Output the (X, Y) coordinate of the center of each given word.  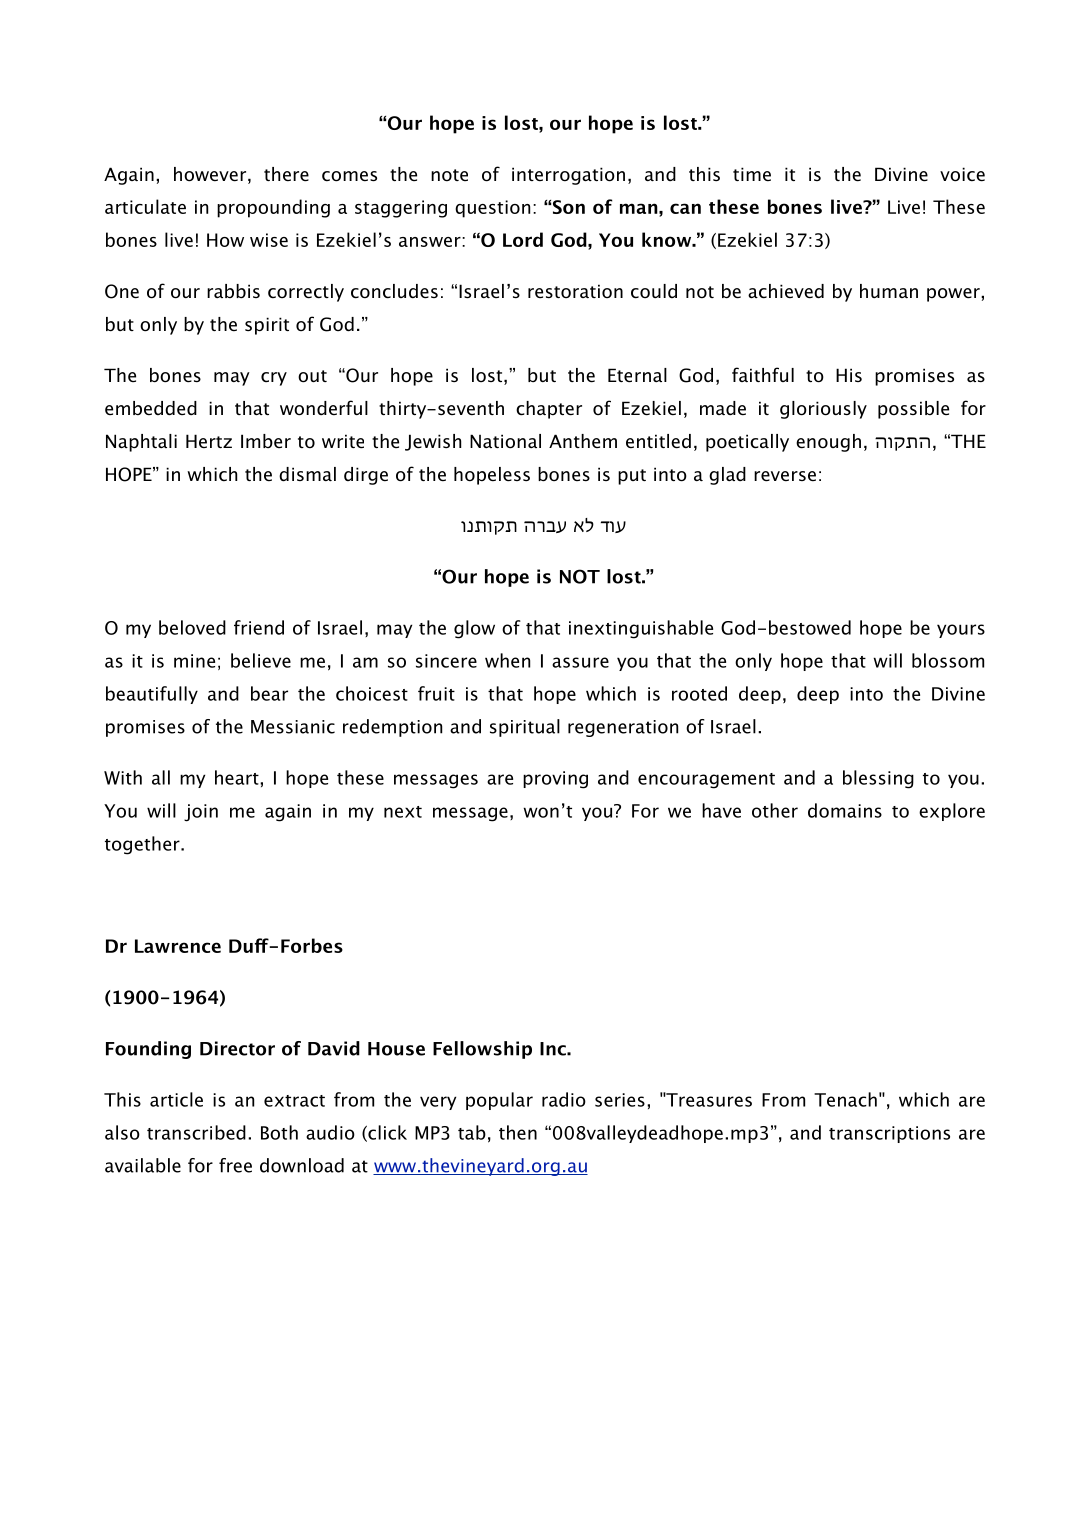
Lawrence (178, 946)
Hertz (209, 441)
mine (194, 661)
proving (555, 780)
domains (845, 810)
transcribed (196, 1132)
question (492, 209)
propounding (273, 208)
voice (962, 174)
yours (961, 631)
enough (828, 443)
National (505, 441)
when (507, 660)
